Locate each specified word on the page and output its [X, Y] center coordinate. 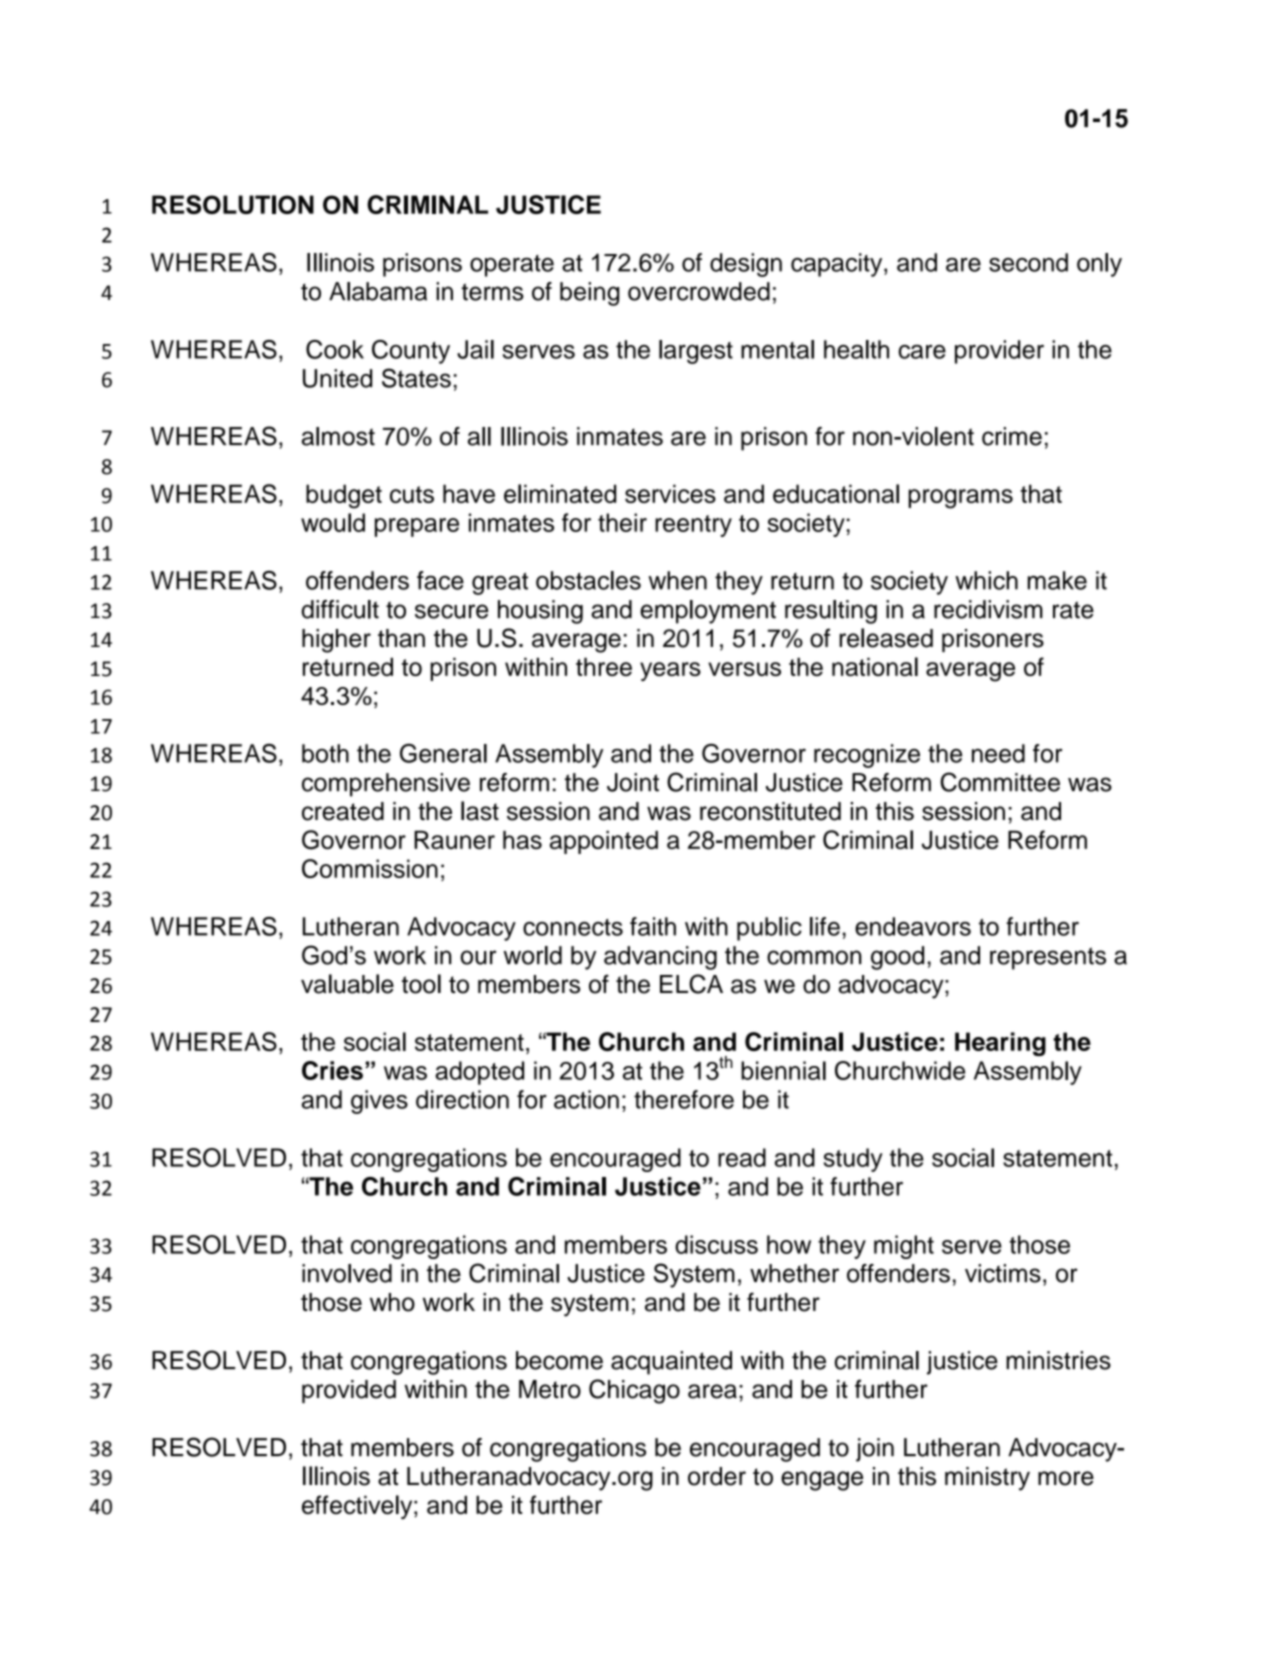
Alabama [378, 291]
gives [379, 1102]
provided [349, 1391]
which [986, 580]
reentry [693, 526]
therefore [684, 1099]
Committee [1000, 782]
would [333, 522]
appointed [604, 842]
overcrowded [699, 291]
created [343, 811]
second [1028, 262]
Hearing [1000, 1044]
